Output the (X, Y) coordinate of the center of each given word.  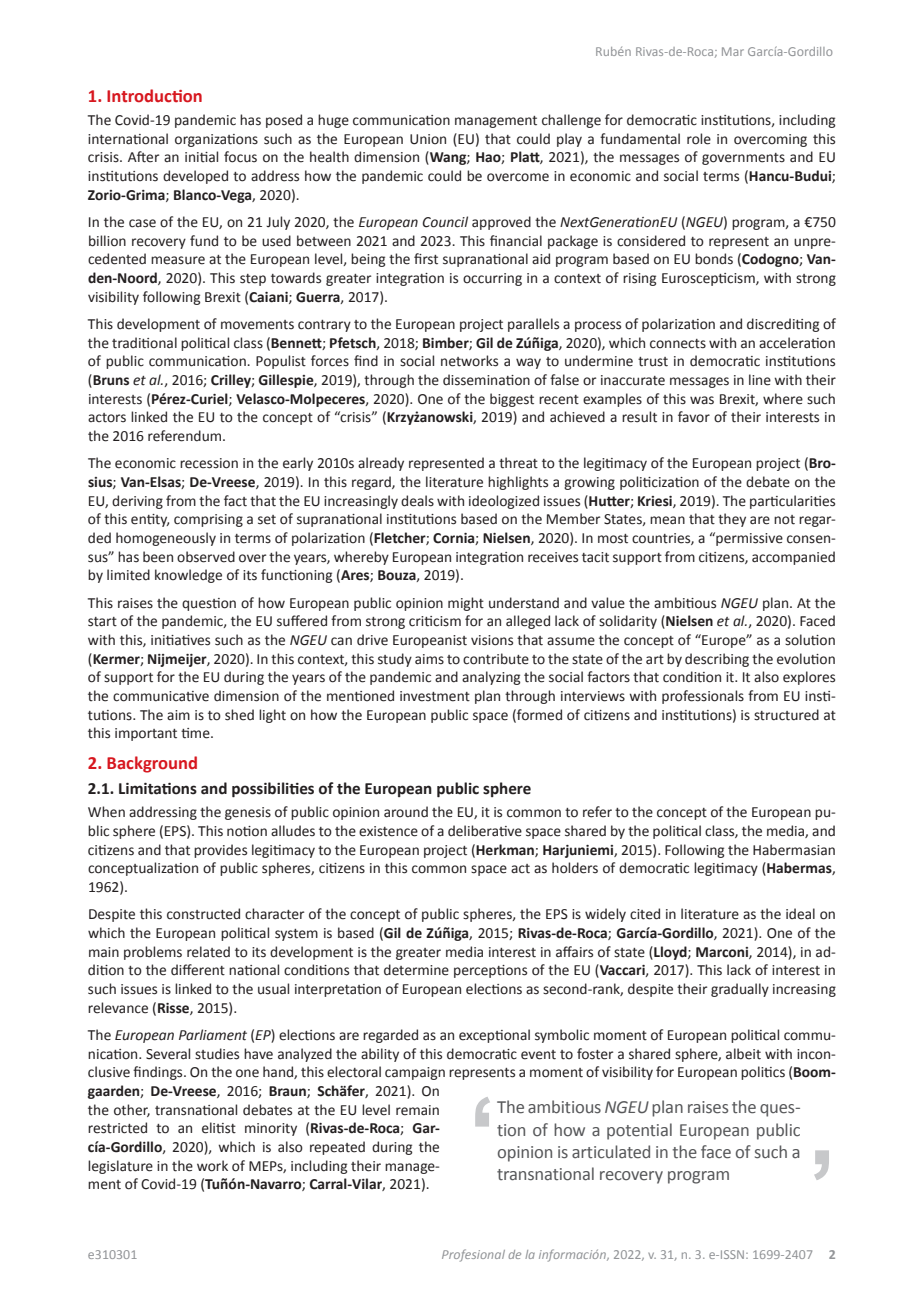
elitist (219, 1128)
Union (428, 139)
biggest (512, 400)
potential (639, 1131)
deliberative (485, 831)
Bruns (110, 381)
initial (201, 157)
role (699, 139)
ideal (800, 914)
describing (717, 660)
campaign (415, 1073)
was (702, 400)
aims (429, 659)
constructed (203, 914)
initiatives (180, 640)
